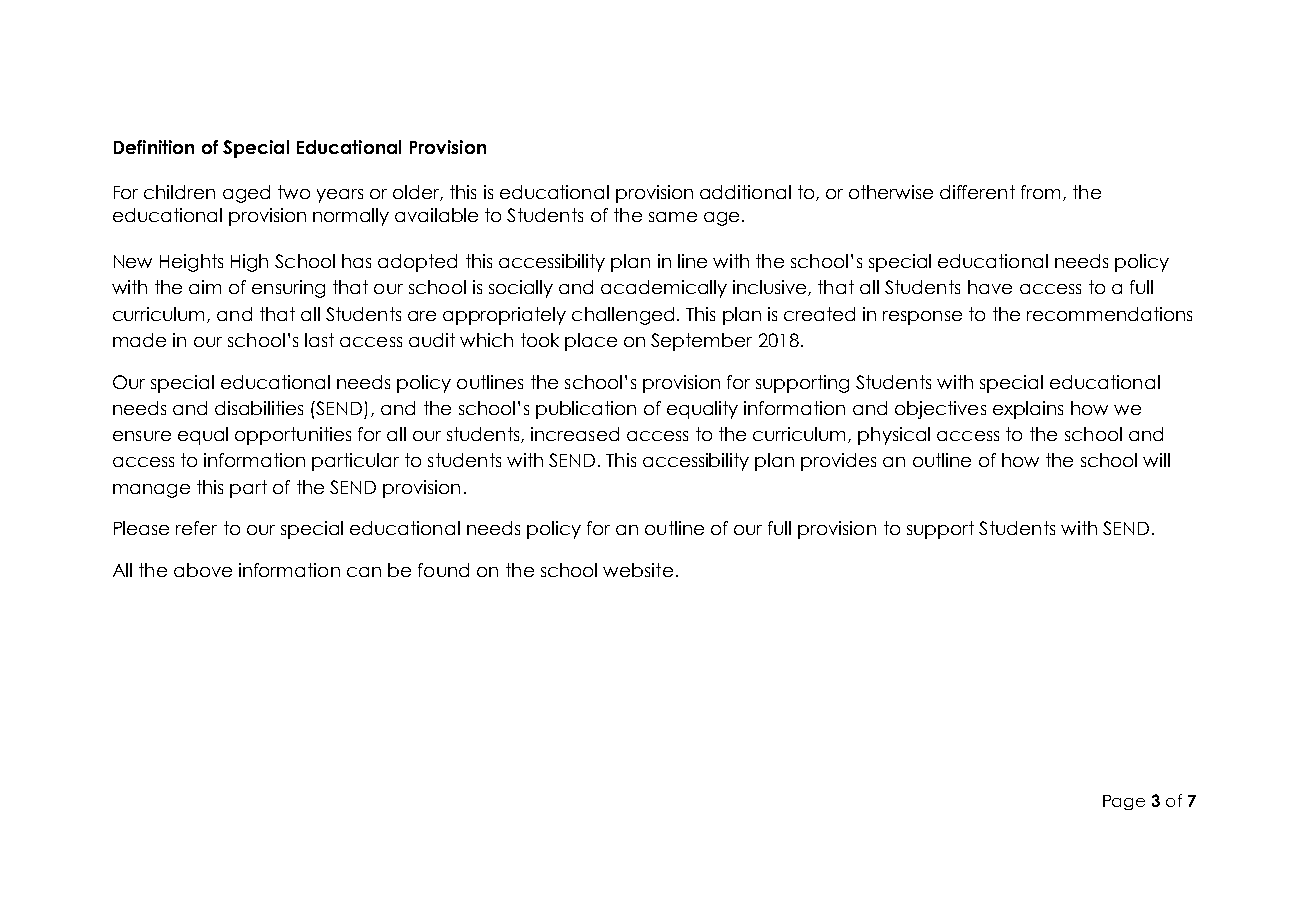 The image size is (1308, 924). What do you see at coordinates (246, 194) in the screenshot?
I see `aged` at bounding box center [246, 194].
